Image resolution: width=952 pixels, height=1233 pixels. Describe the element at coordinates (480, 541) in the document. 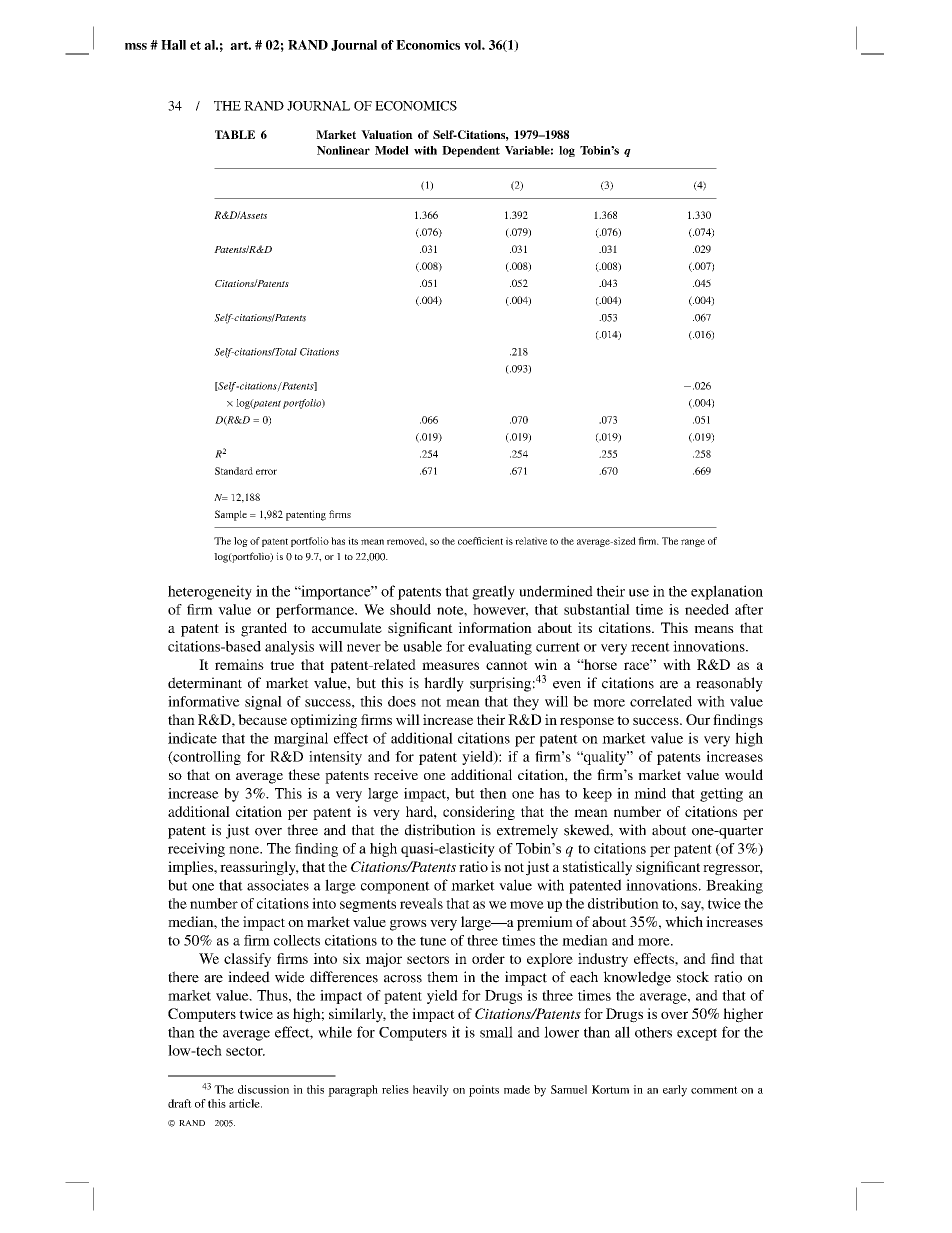

I see `coefficient` at that location.
